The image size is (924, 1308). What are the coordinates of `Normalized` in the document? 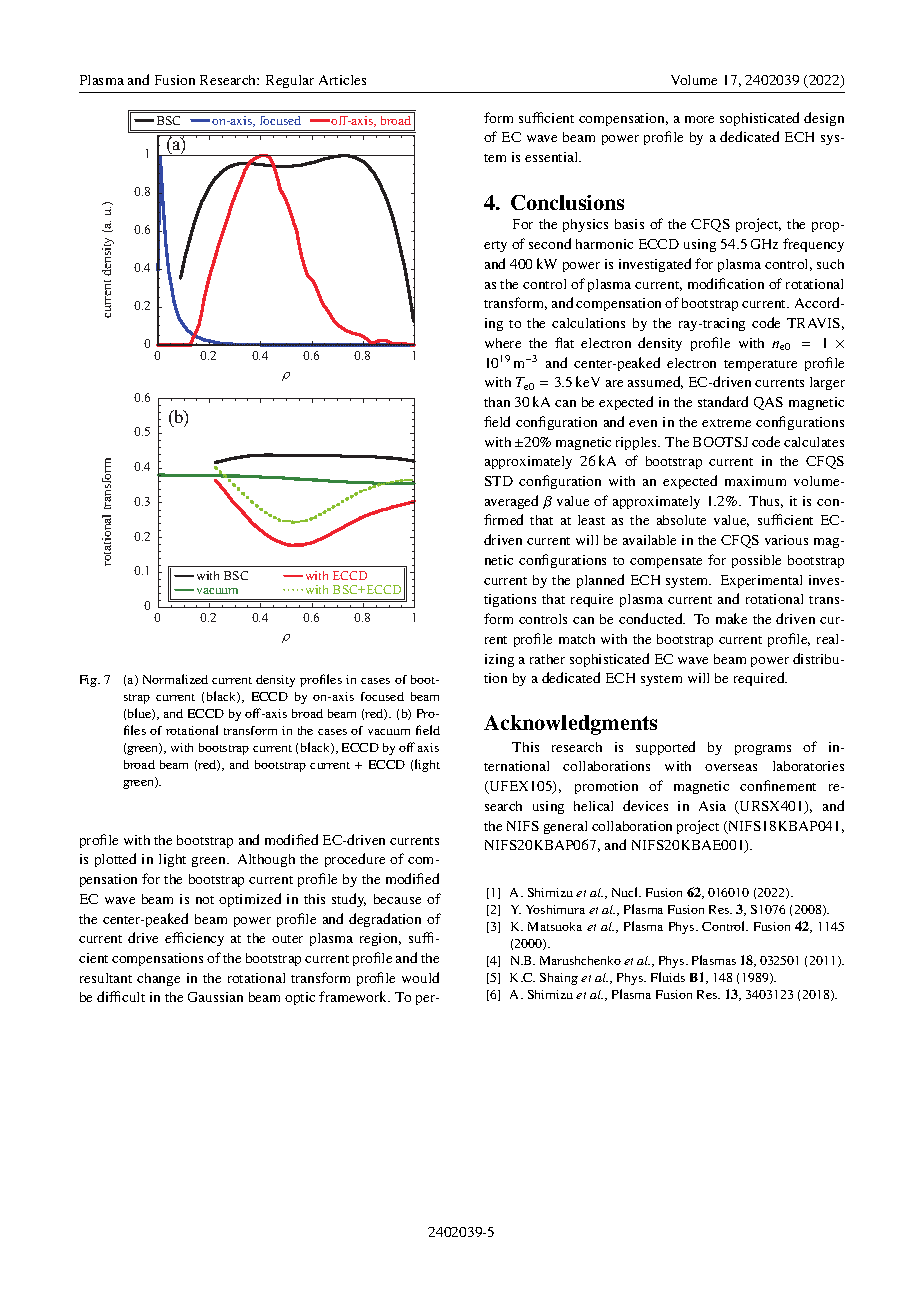 It's located at (175, 679).
